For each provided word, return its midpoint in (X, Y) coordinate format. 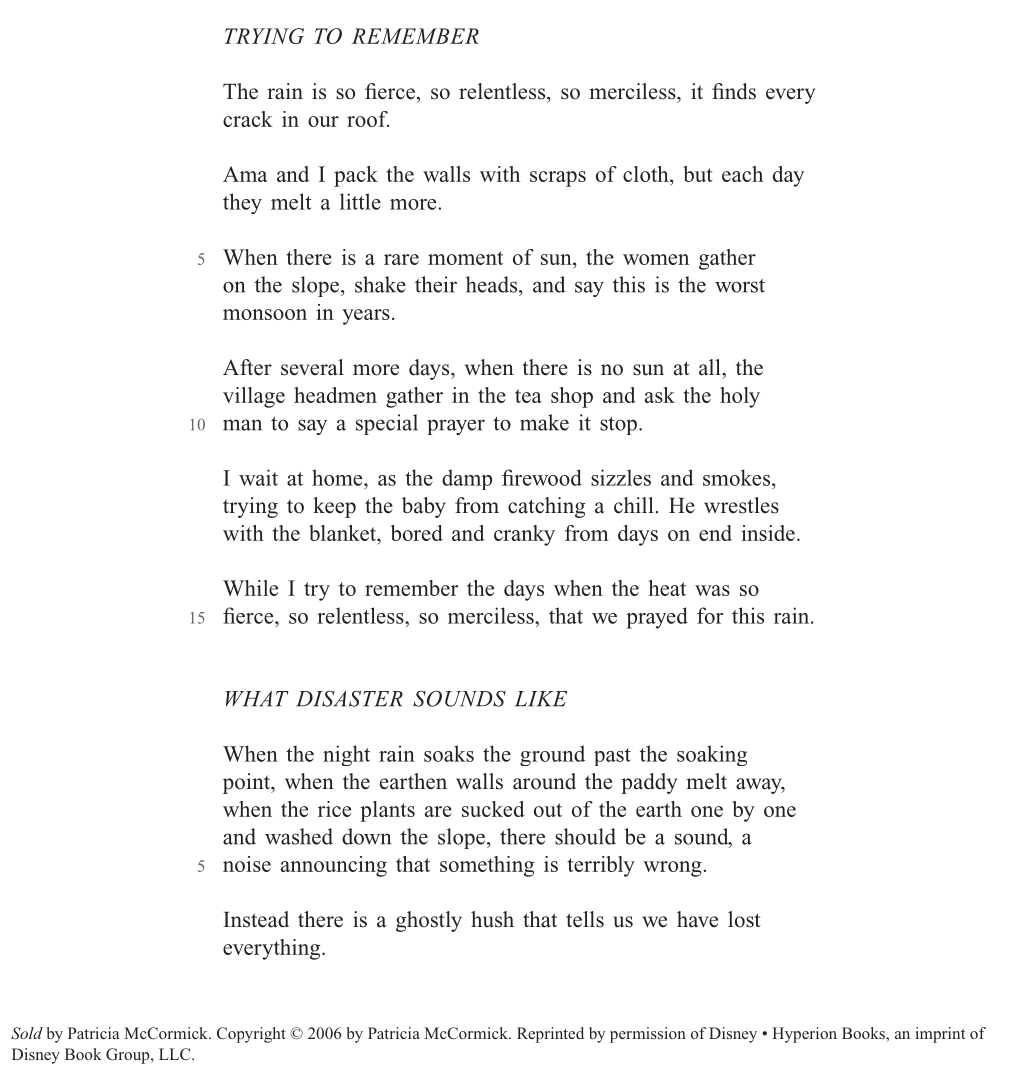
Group (129, 1056)
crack (248, 119)
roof (368, 119)
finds (734, 91)
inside (768, 533)
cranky (524, 535)
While (250, 588)
